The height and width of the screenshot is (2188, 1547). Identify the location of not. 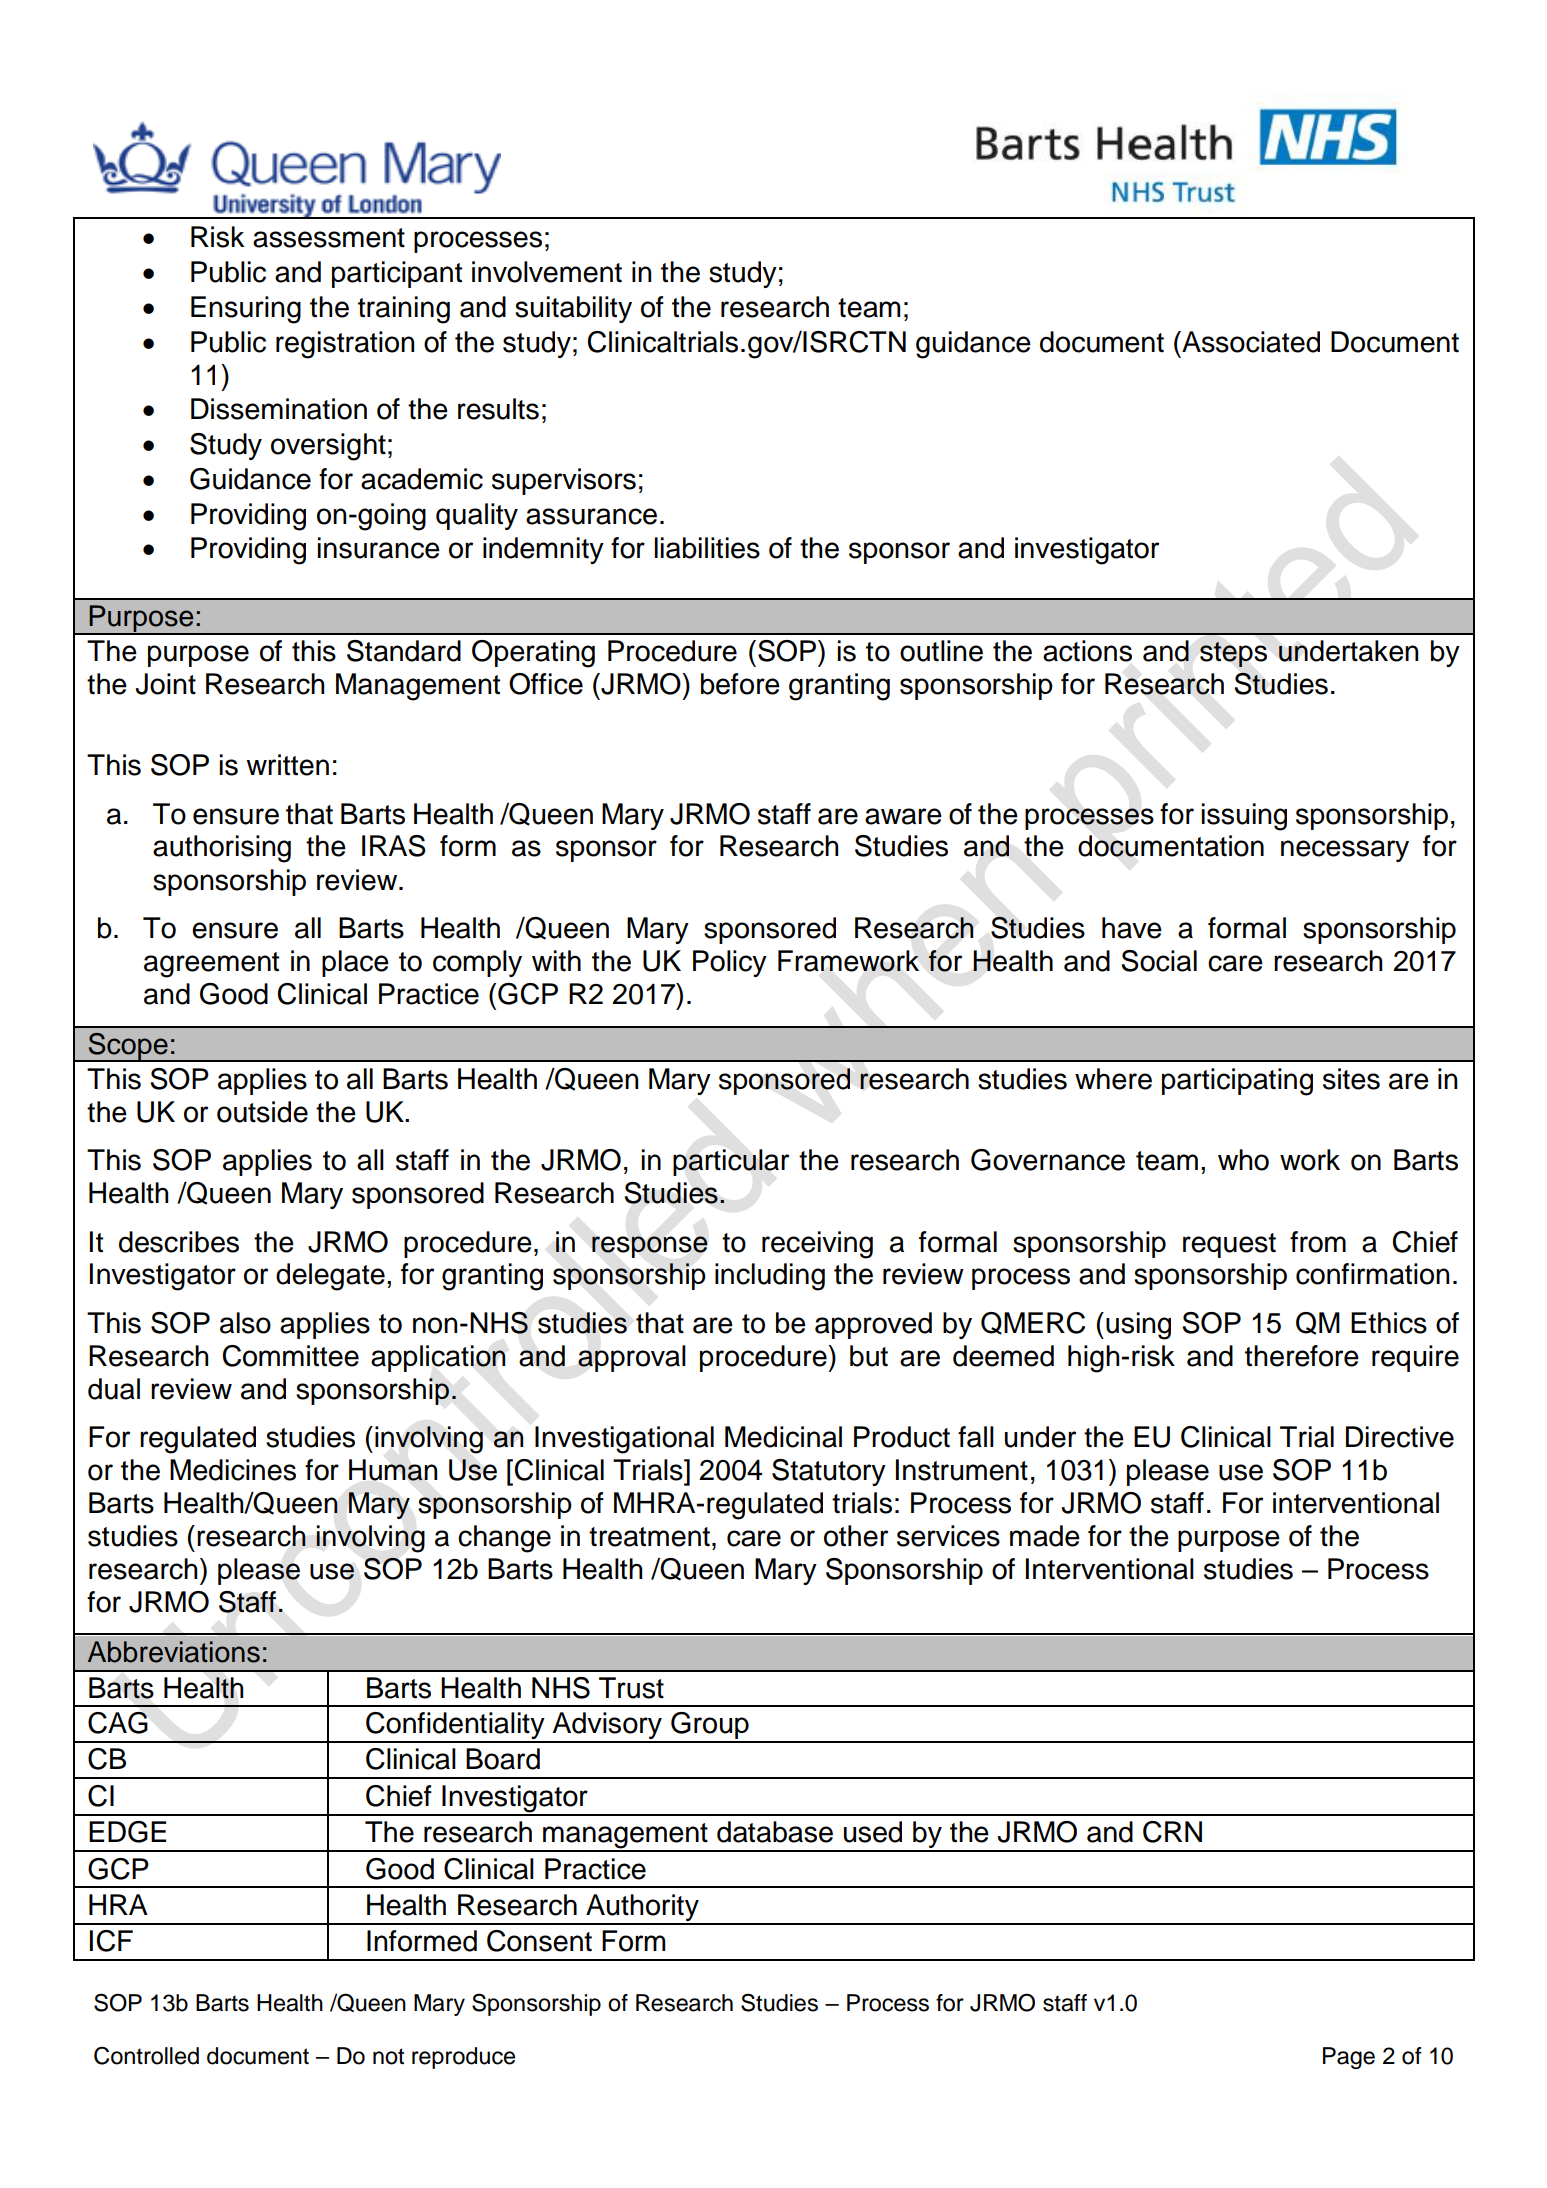
(388, 2056).
